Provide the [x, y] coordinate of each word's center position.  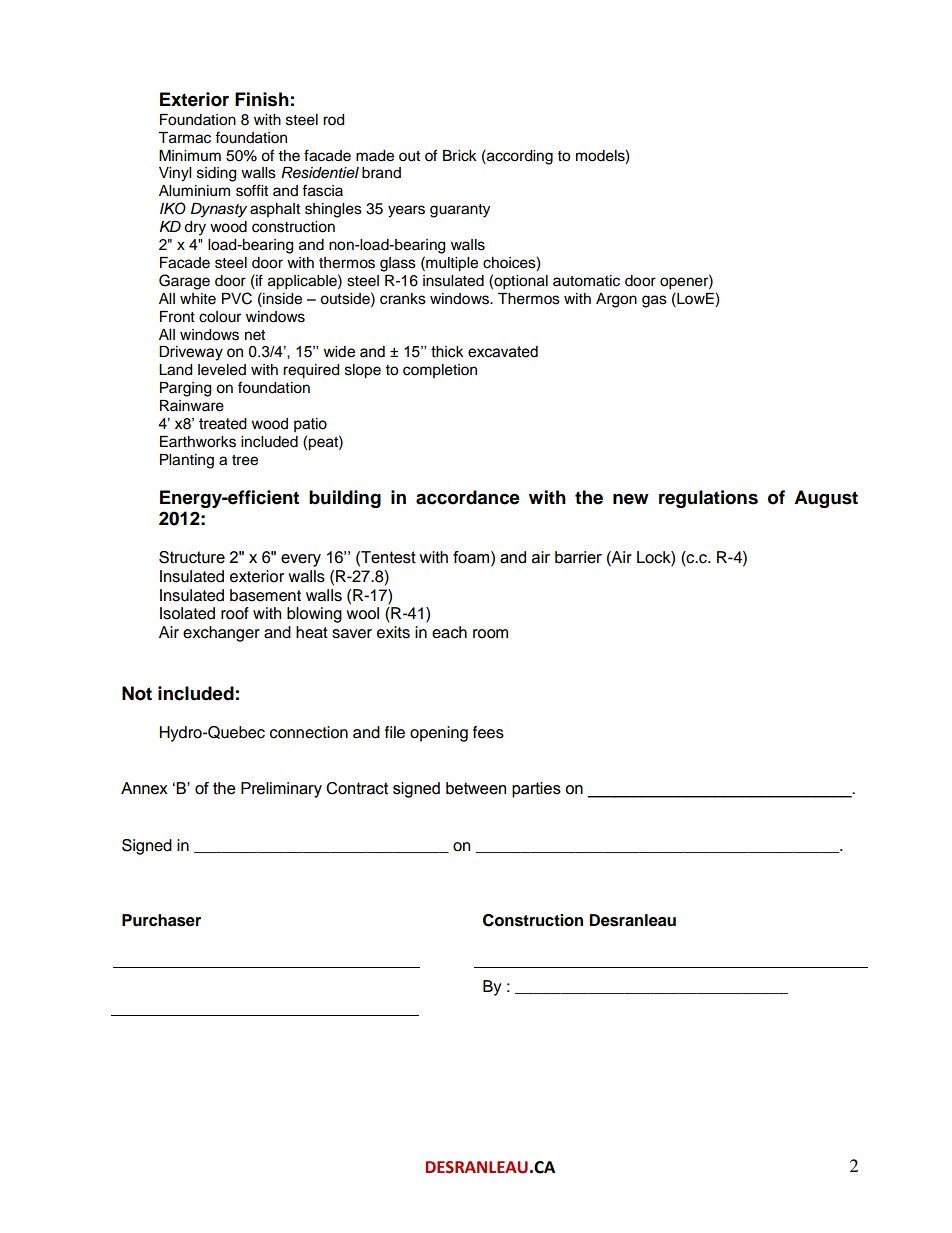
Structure [192, 557]
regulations [708, 499]
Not [137, 693]
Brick [460, 156]
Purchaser [161, 920]
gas [654, 301]
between [476, 788]
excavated [503, 352]
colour [220, 317]
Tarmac [184, 138]
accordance [468, 497]
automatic [586, 281]
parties [536, 790]
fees [488, 732]
